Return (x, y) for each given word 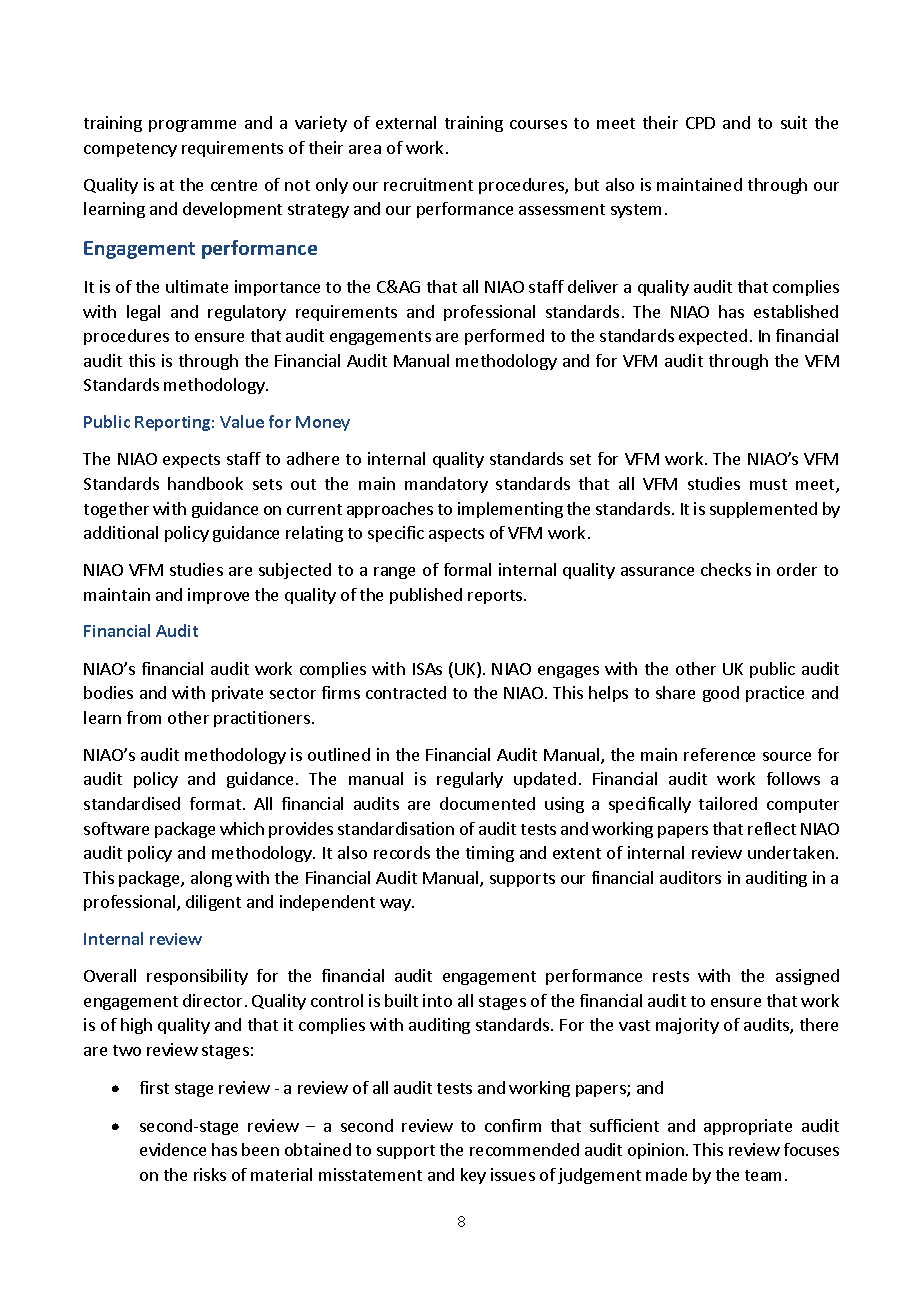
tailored (728, 803)
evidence (173, 1149)
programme (192, 126)
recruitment (428, 184)
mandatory (446, 485)
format (215, 803)
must (768, 484)
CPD (700, 123)
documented (487, 803)
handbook (205, 483)
